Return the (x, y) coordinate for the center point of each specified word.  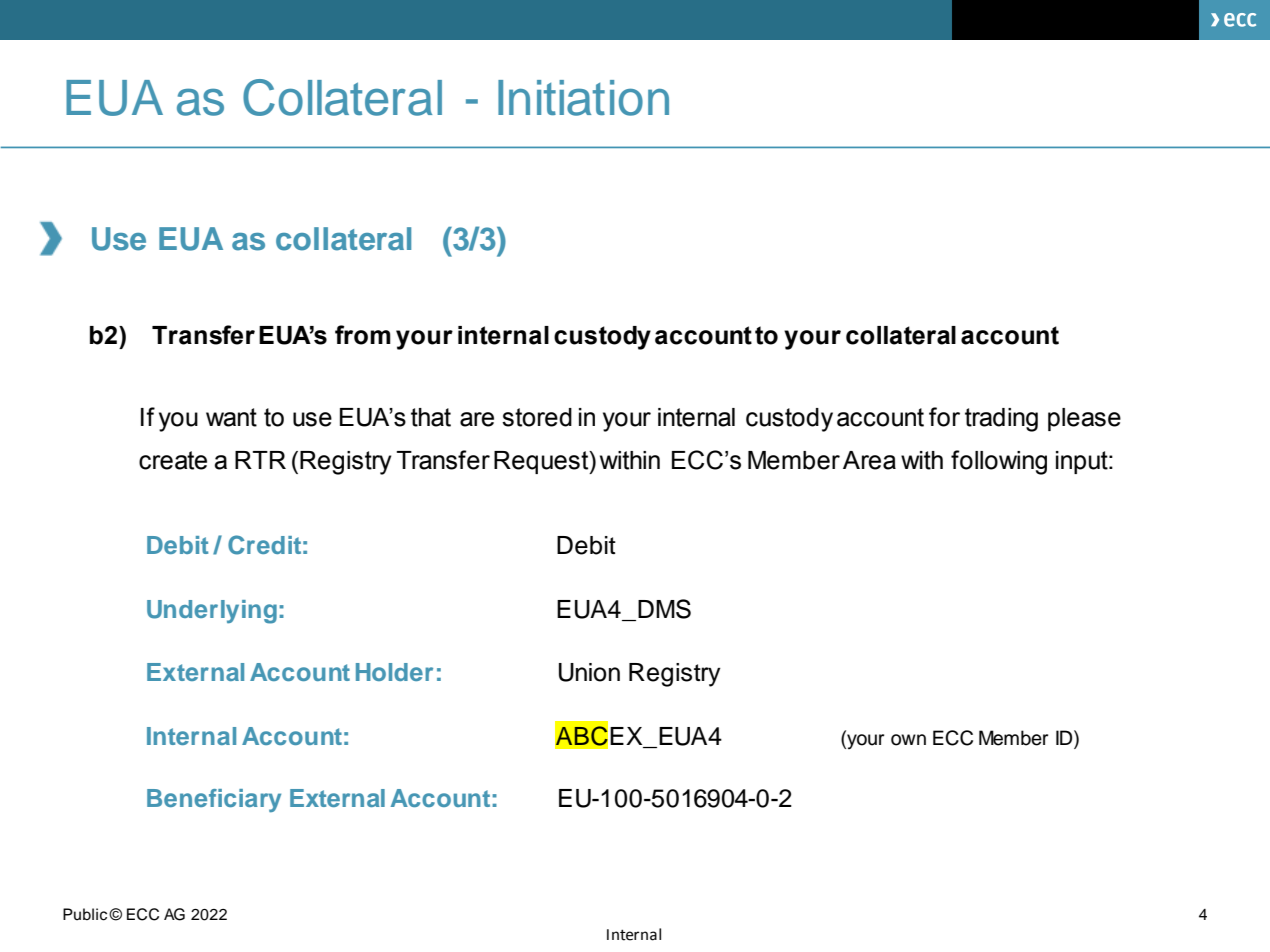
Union (589, 672)
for (944, 417)
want (231, 417)
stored (537, 417)
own (908, 740)
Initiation (583, 98)
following (999, 462)
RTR (260, 460)
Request (542, 462)
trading (1001, 420)
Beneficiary (214, 801)
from (363, 335)
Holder (394, 672)
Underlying (212, 612)
